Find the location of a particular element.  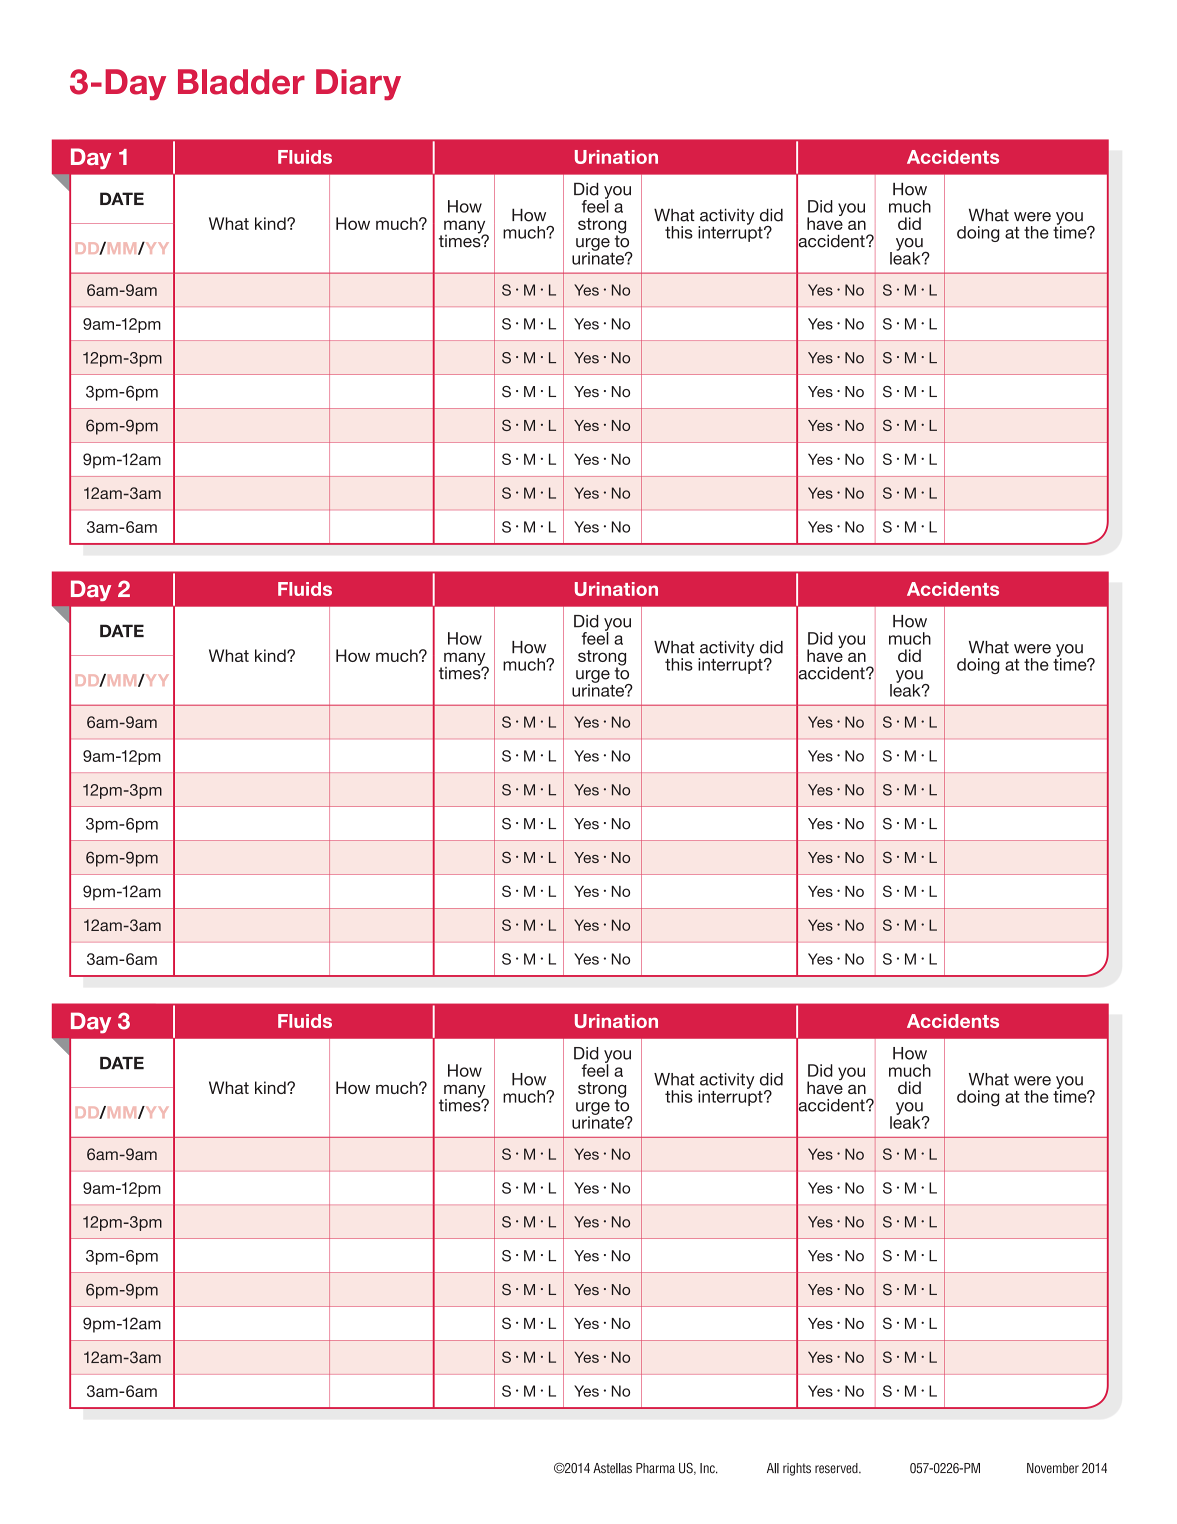

reserved is located at coordinates (837, 1468).
